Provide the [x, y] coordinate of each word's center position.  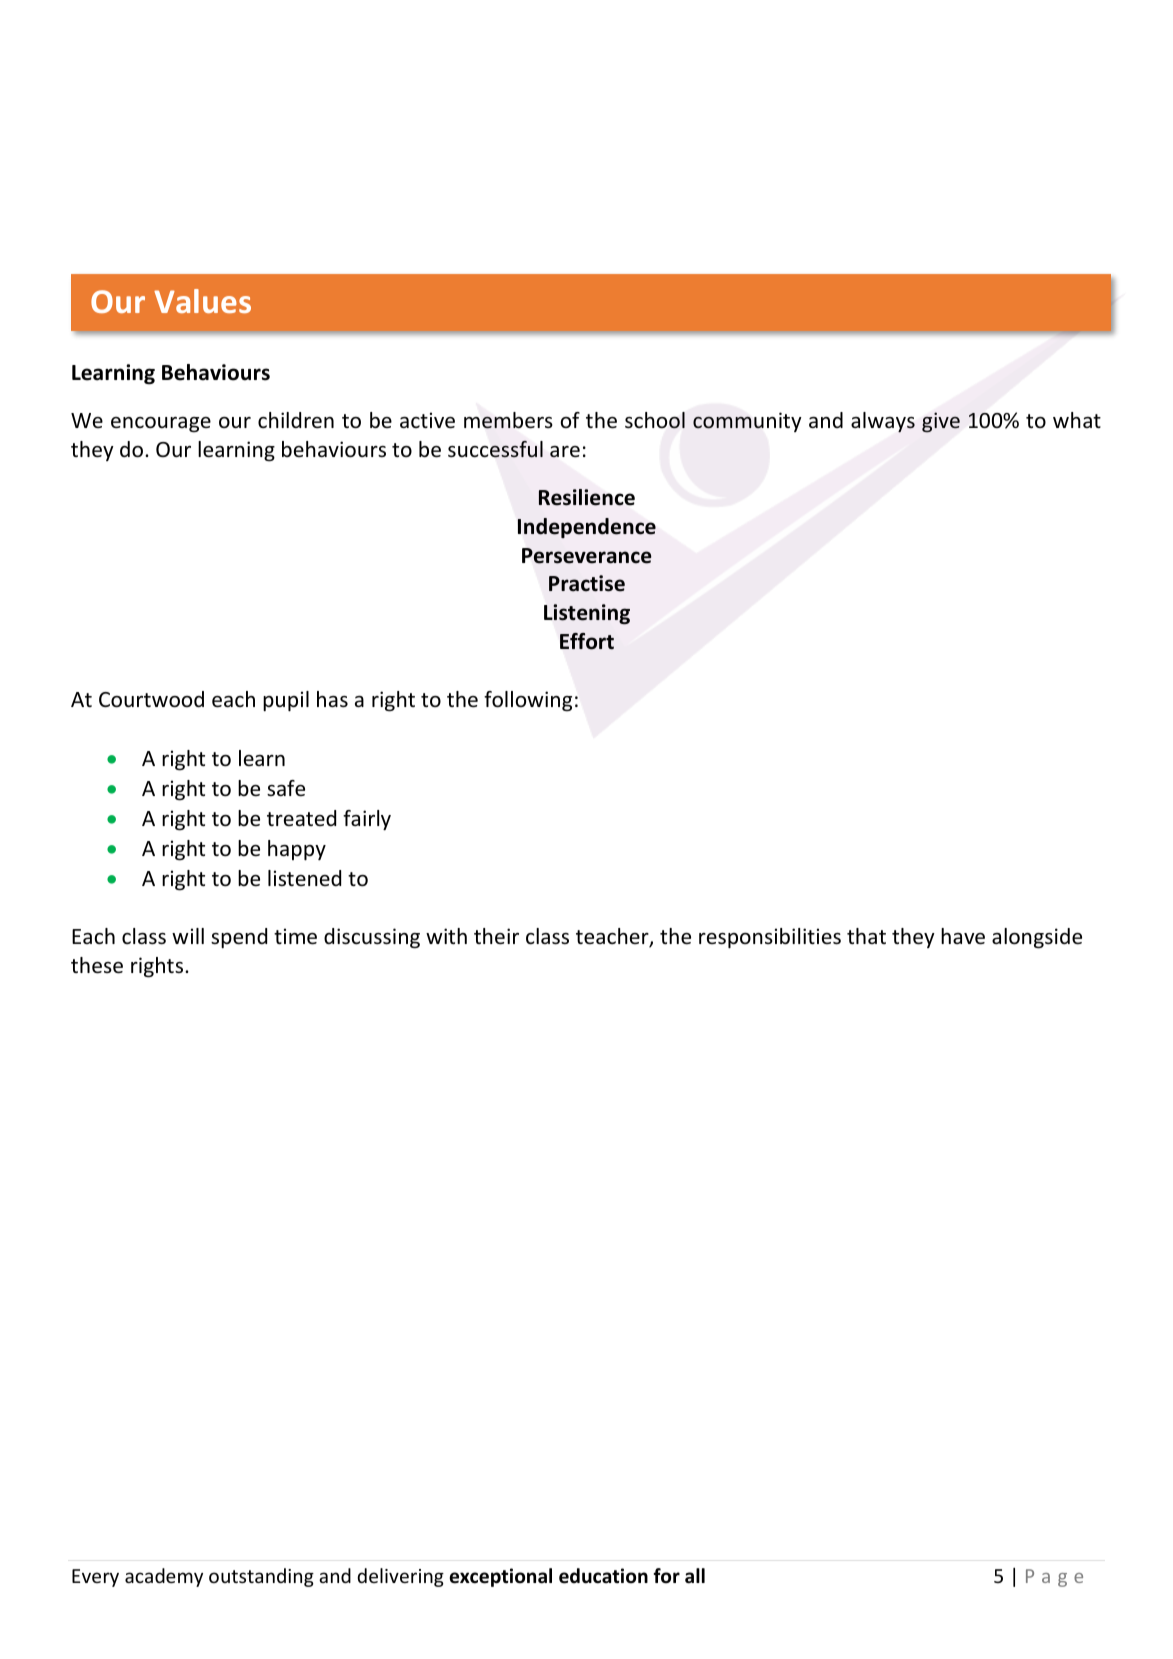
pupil [286, 701]
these [97, 965]
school [655, 420]
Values [202, 301]
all [695, 1576]
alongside [1037, 938]
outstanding [261, 1577]
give [941, 422]
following [528, 701]
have [963, 936]
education [603, 1576]
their [496, 936]
